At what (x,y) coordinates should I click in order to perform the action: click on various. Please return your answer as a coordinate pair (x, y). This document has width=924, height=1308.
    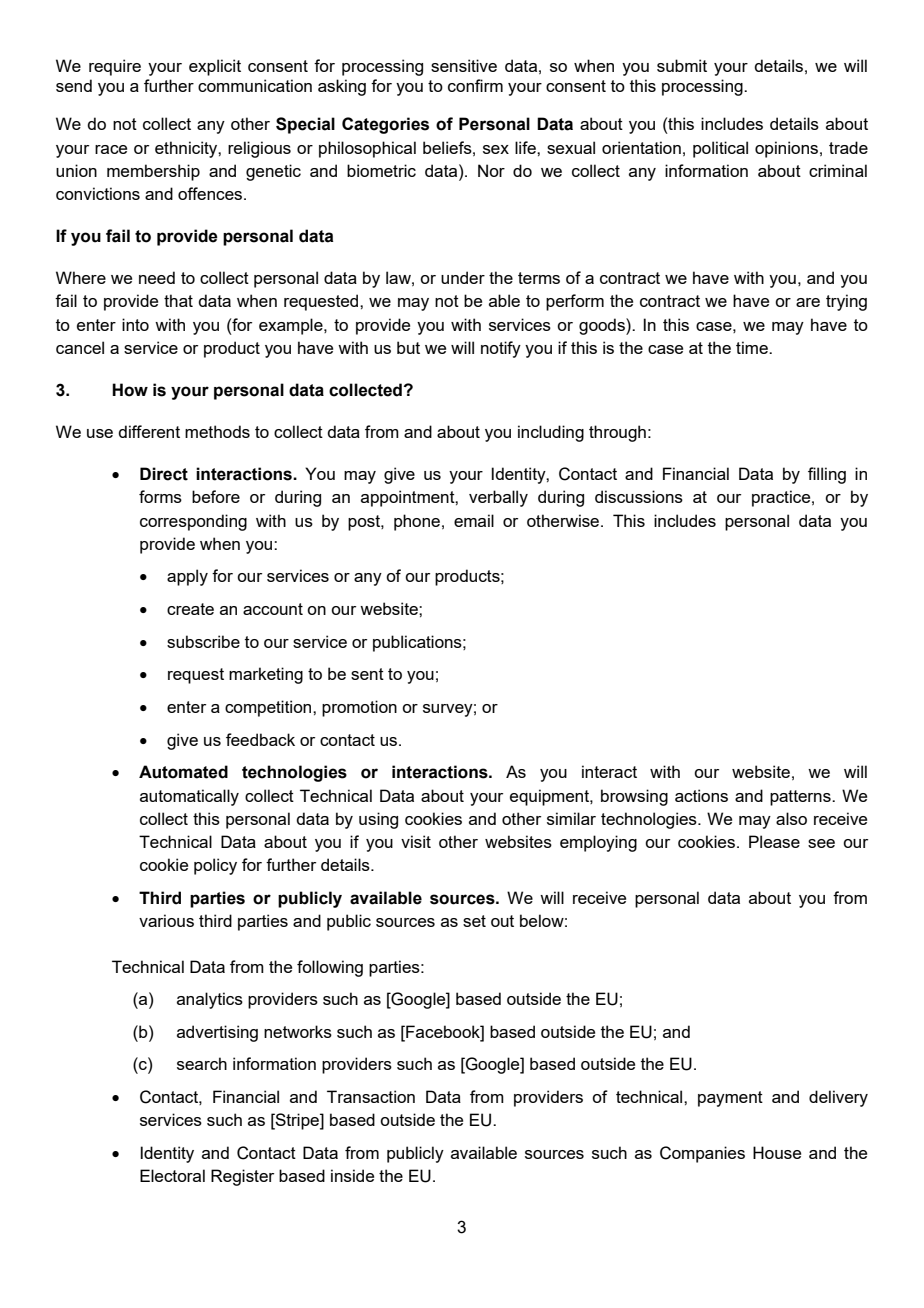
    Looking at the image, I should click on (166, 920).
